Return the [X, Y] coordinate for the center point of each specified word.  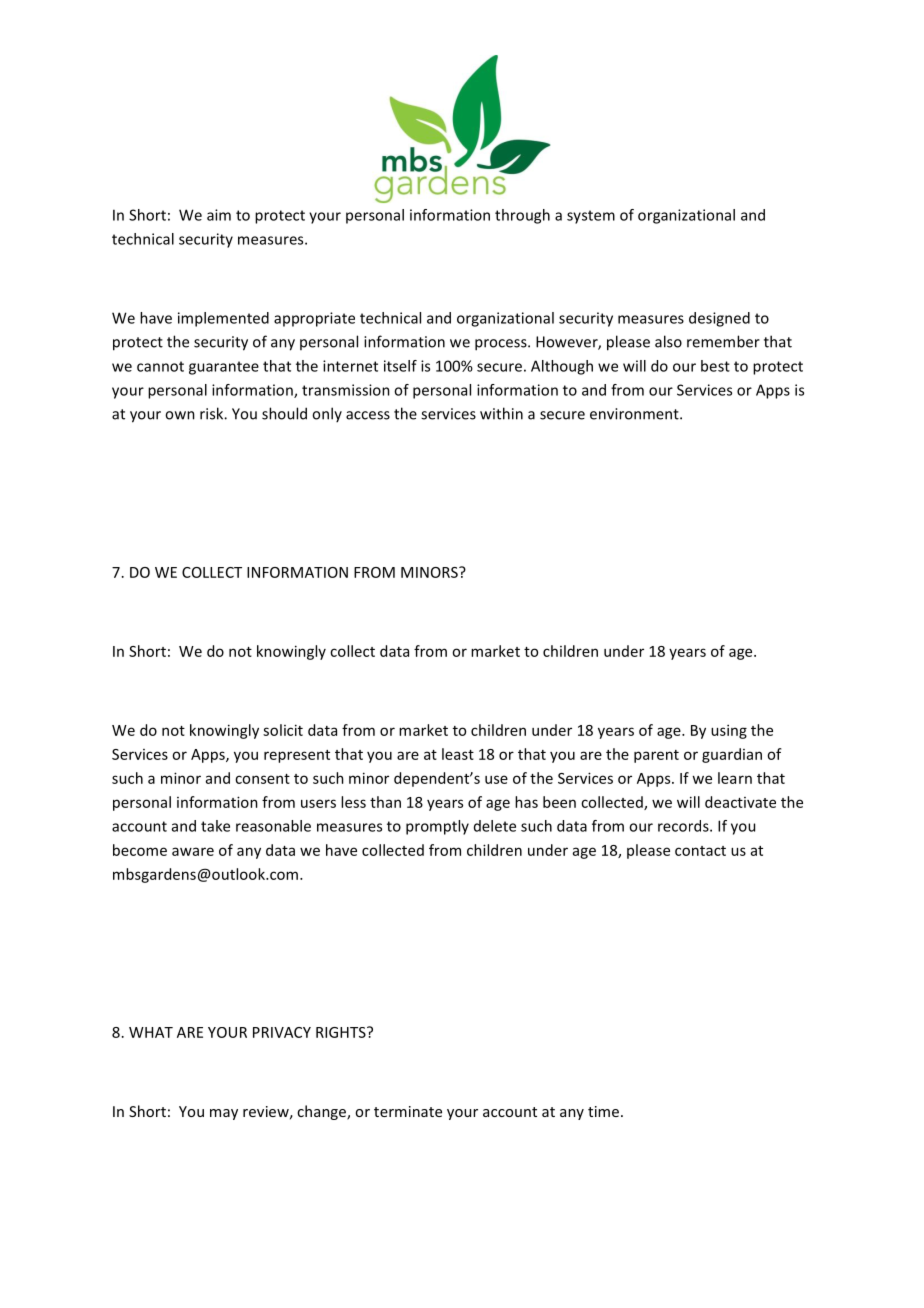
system [591, 217]
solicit [283, 730]
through [522, 216]
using [729, 731]
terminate [408, 1111]
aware [193, 851]
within [501, 413]
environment [635, 414]
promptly [437, 827]
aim [219, 215]
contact [700, 851]
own [180, 415]
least [458, 754]
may [224, 1114]
